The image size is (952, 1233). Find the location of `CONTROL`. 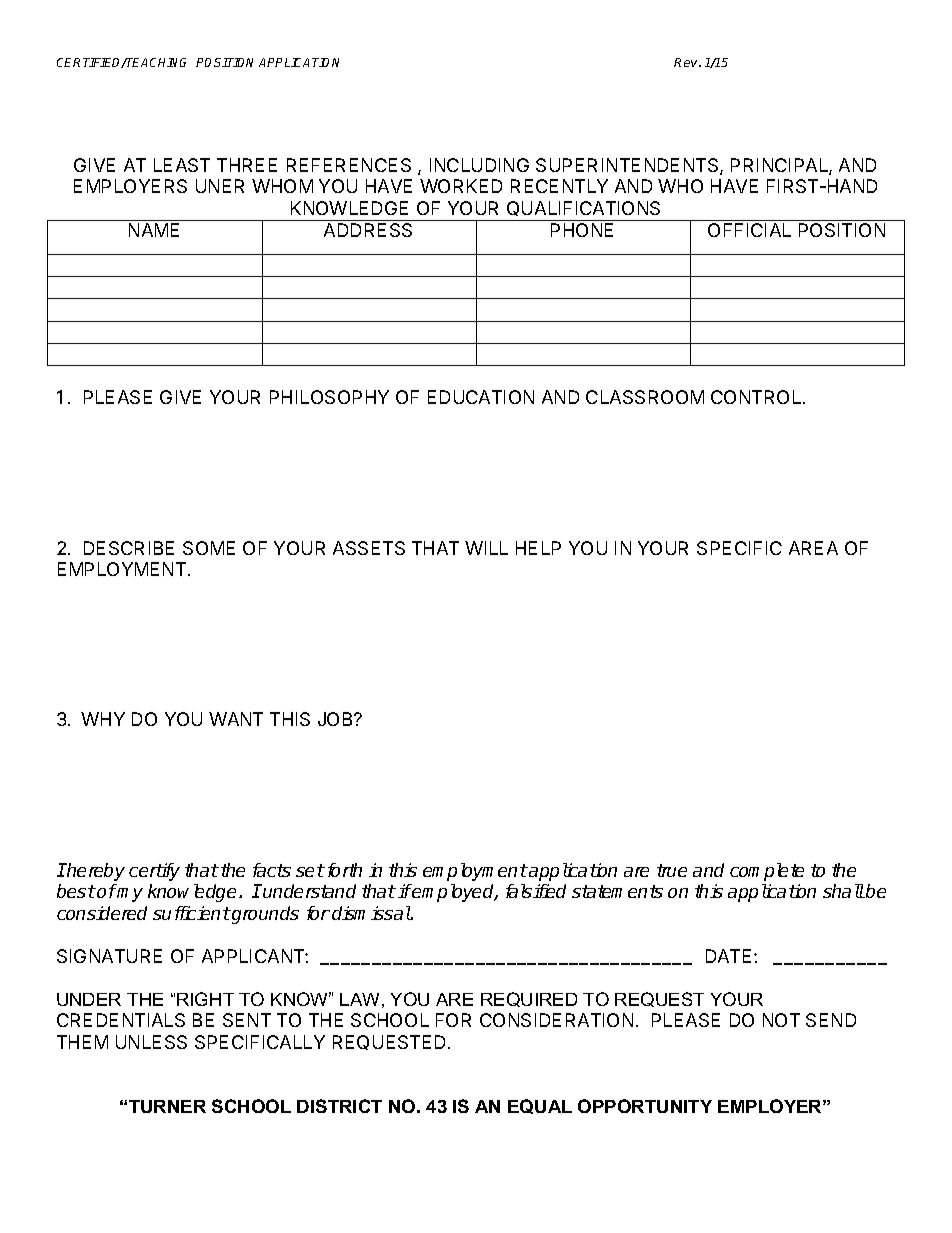

CONTROL is located at coordinates (757, 397).
